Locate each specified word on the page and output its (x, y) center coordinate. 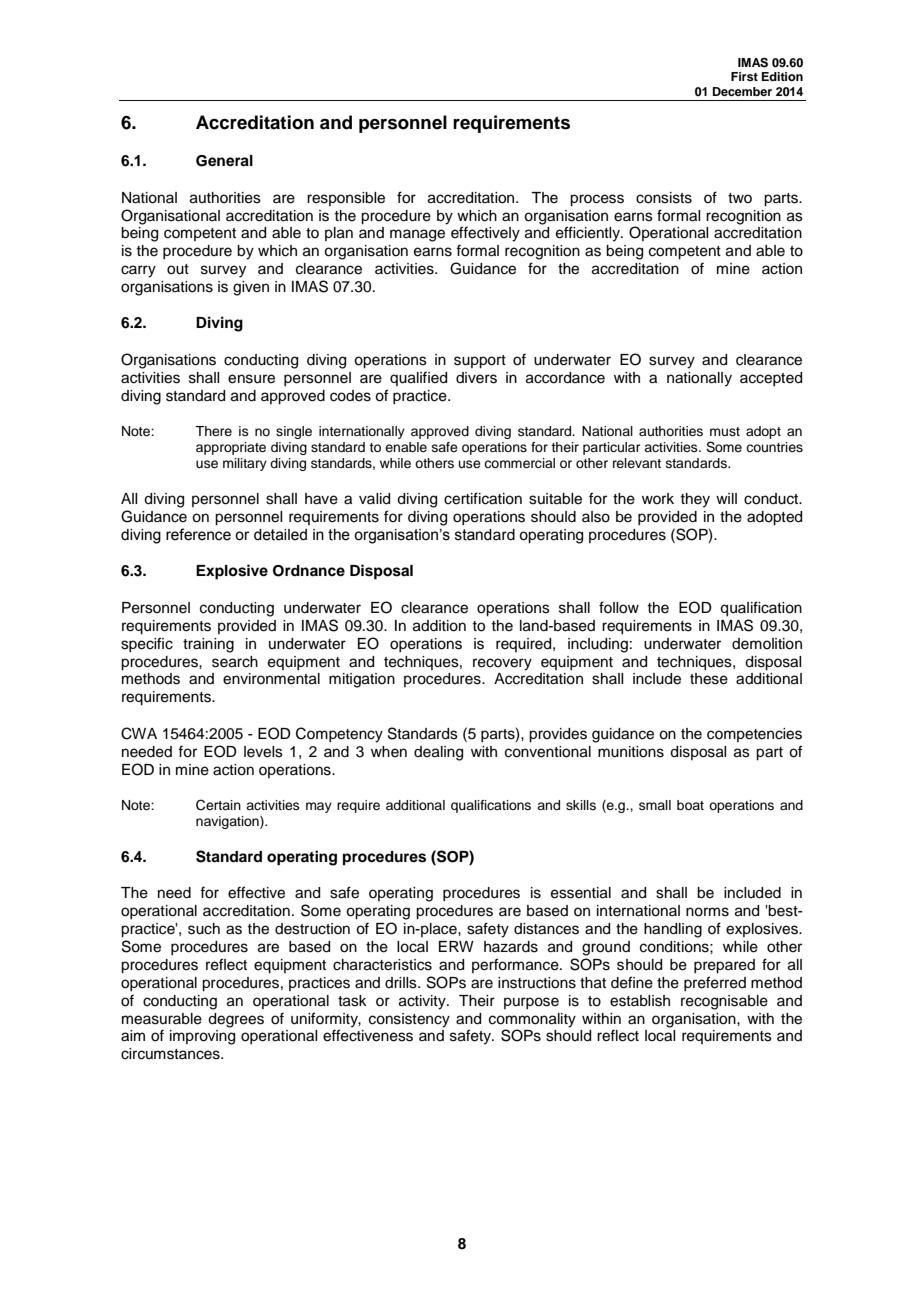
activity (423, 1002)
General (224, 161)
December (742, 91)
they (695, 500)
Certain (218, 805)
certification (483, 498)
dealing (438, 753)
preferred (715, 983)
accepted (771, 379)
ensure (251, 379)
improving (202, 1037)
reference (198, 534)
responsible (346, 199)
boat (690, 805)
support (480, 362)
